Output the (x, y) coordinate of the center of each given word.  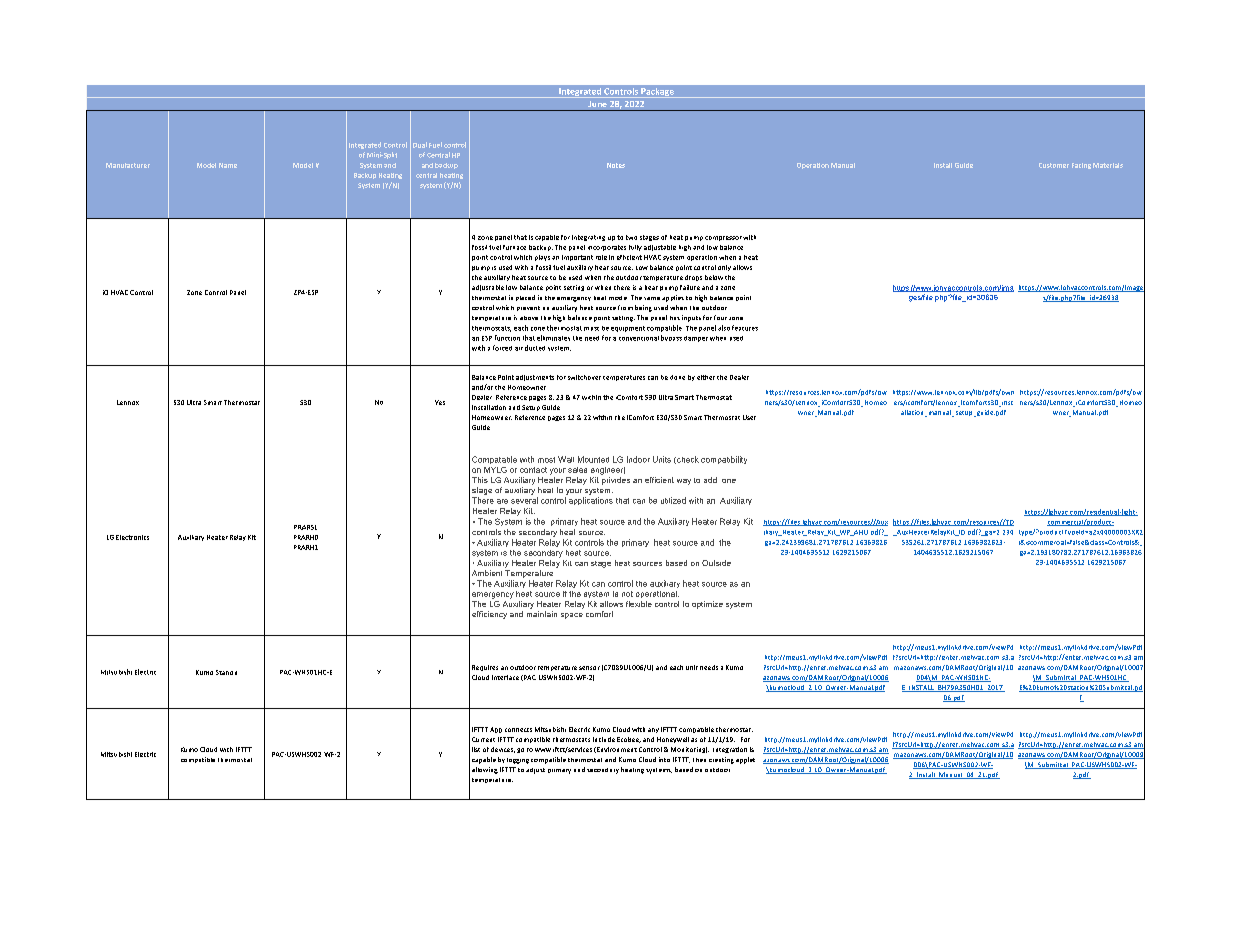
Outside (716, 563)
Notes (616, 165)
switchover (584, 377)
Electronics (132, 537)
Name (228, 165)
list (476, 749)
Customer (1054, 165)
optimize (707, 605)
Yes (440, 402)
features (745, 328)
